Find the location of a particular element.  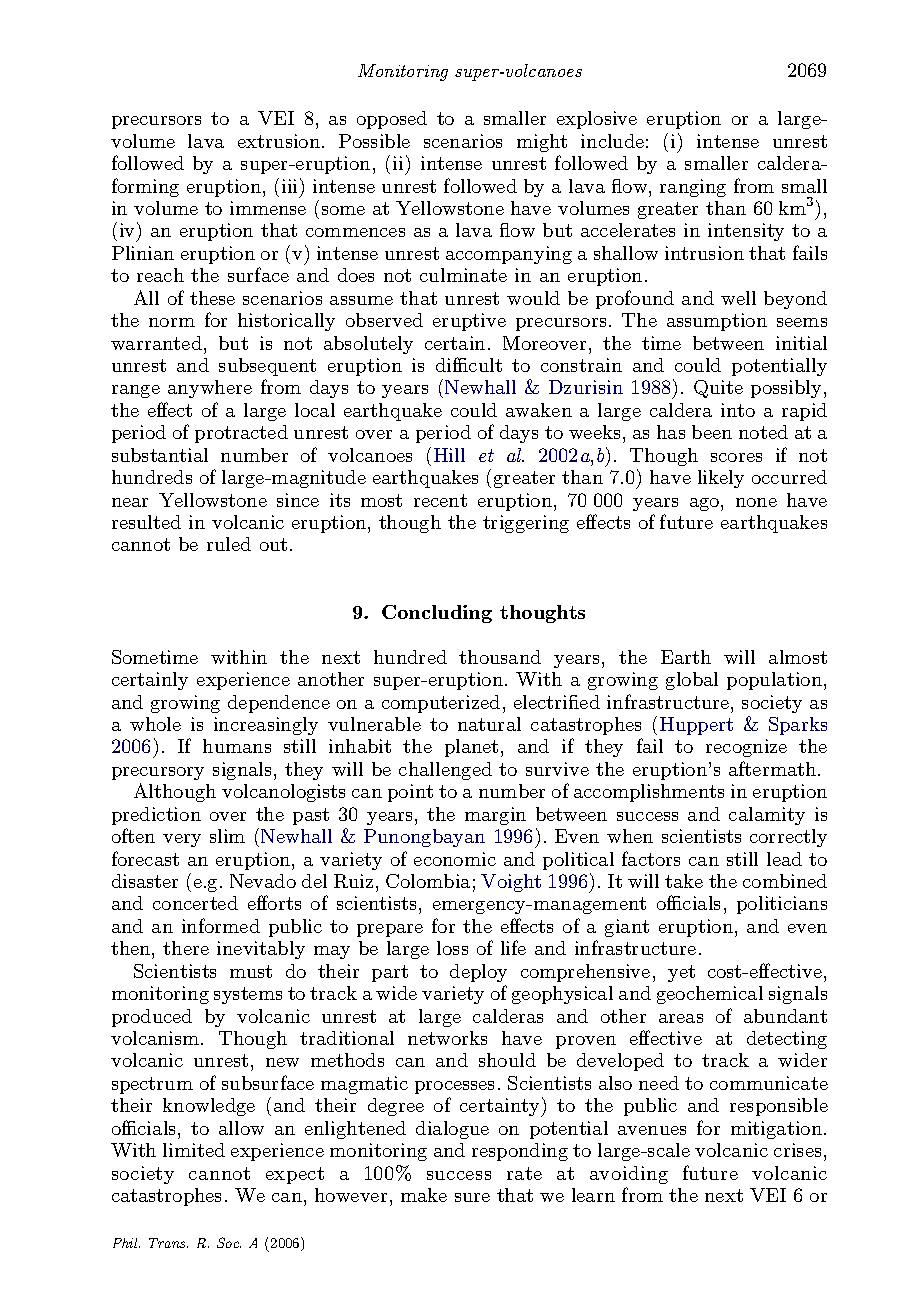

recent is located at coordinates (440, 500).
